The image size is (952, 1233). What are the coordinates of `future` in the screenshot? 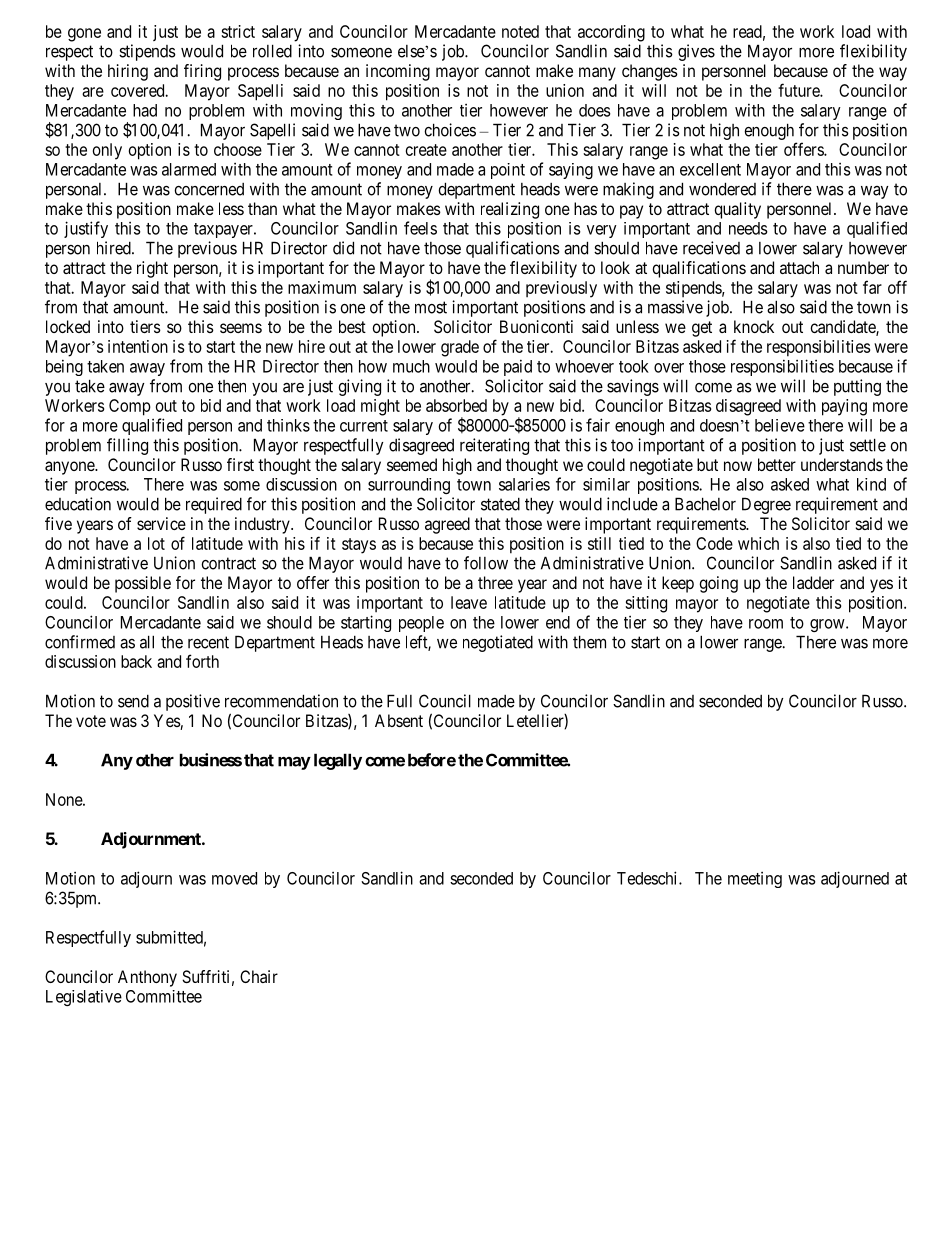 It's located at (799, 90).
